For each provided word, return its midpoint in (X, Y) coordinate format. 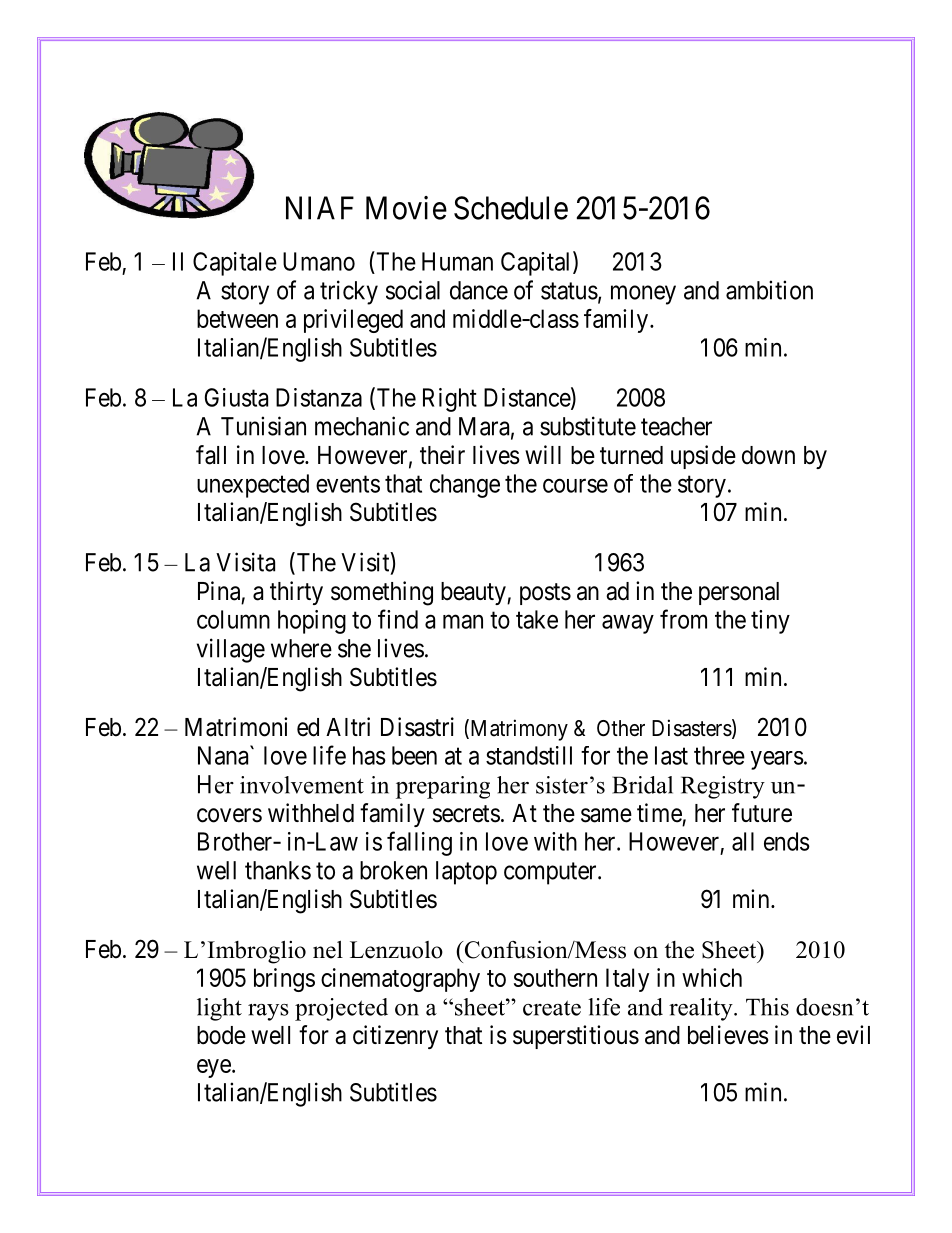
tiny (770, 622)
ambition (769, 290)
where (301, 648)
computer (551, 873)
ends (787, 841)
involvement (302, 785)
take (537, 619)
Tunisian (263, 426)
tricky (349, 292)
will (543, 454)
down (768, 455)
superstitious (576, 1037)
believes (728, 1035)
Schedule (511, 208)
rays (268, 1012)
